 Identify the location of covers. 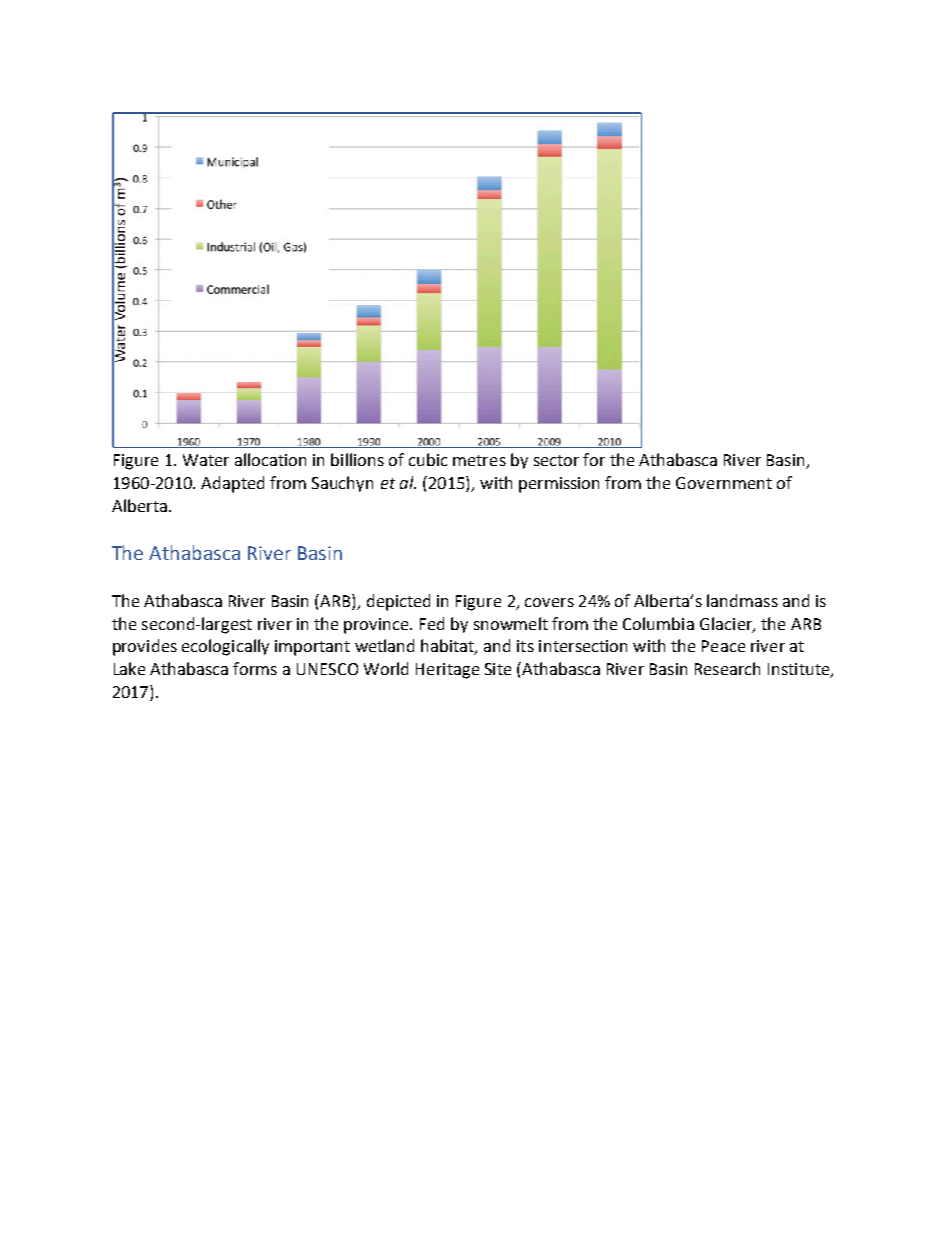
(549, 602).
